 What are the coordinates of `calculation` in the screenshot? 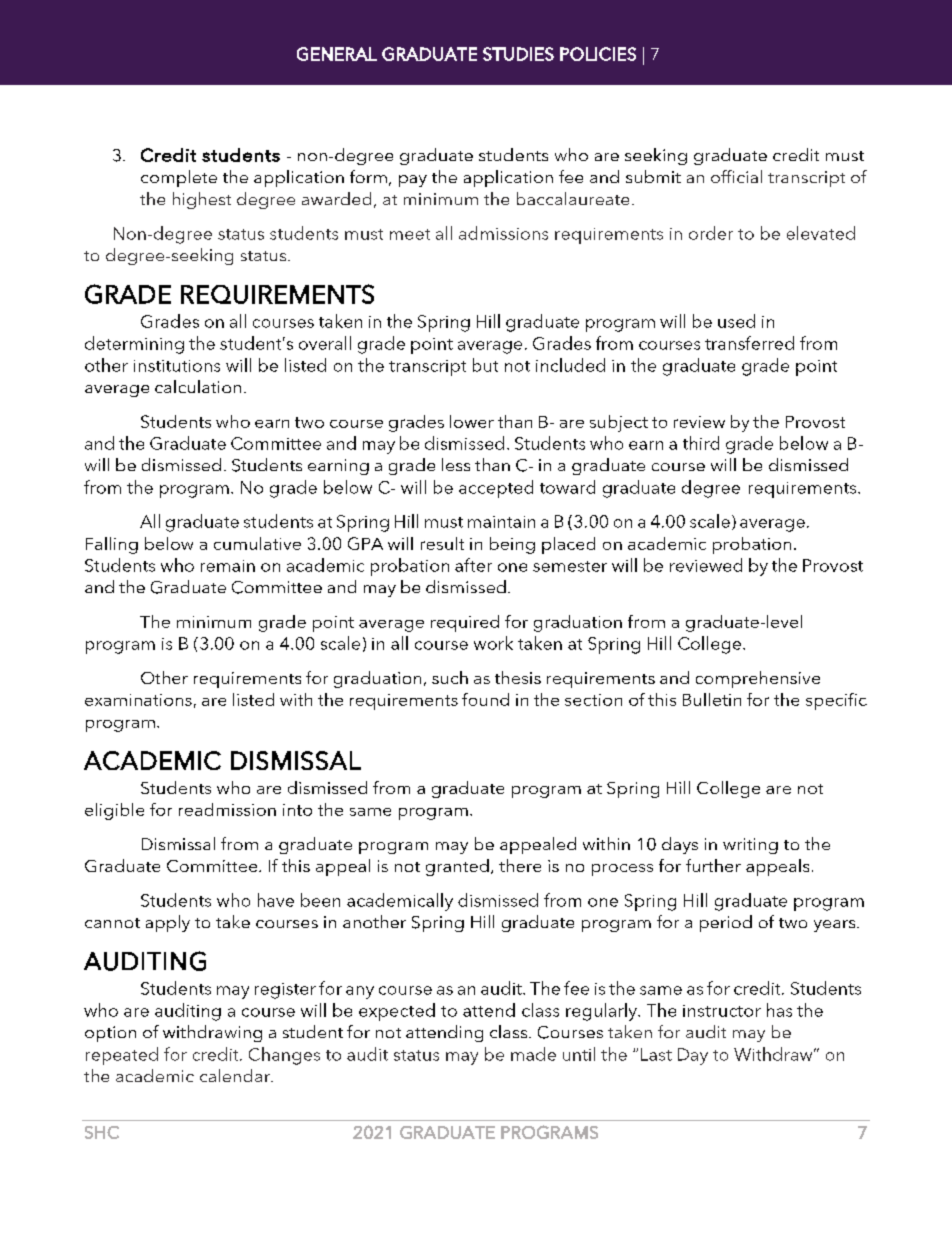 It's located at (198, 386).
